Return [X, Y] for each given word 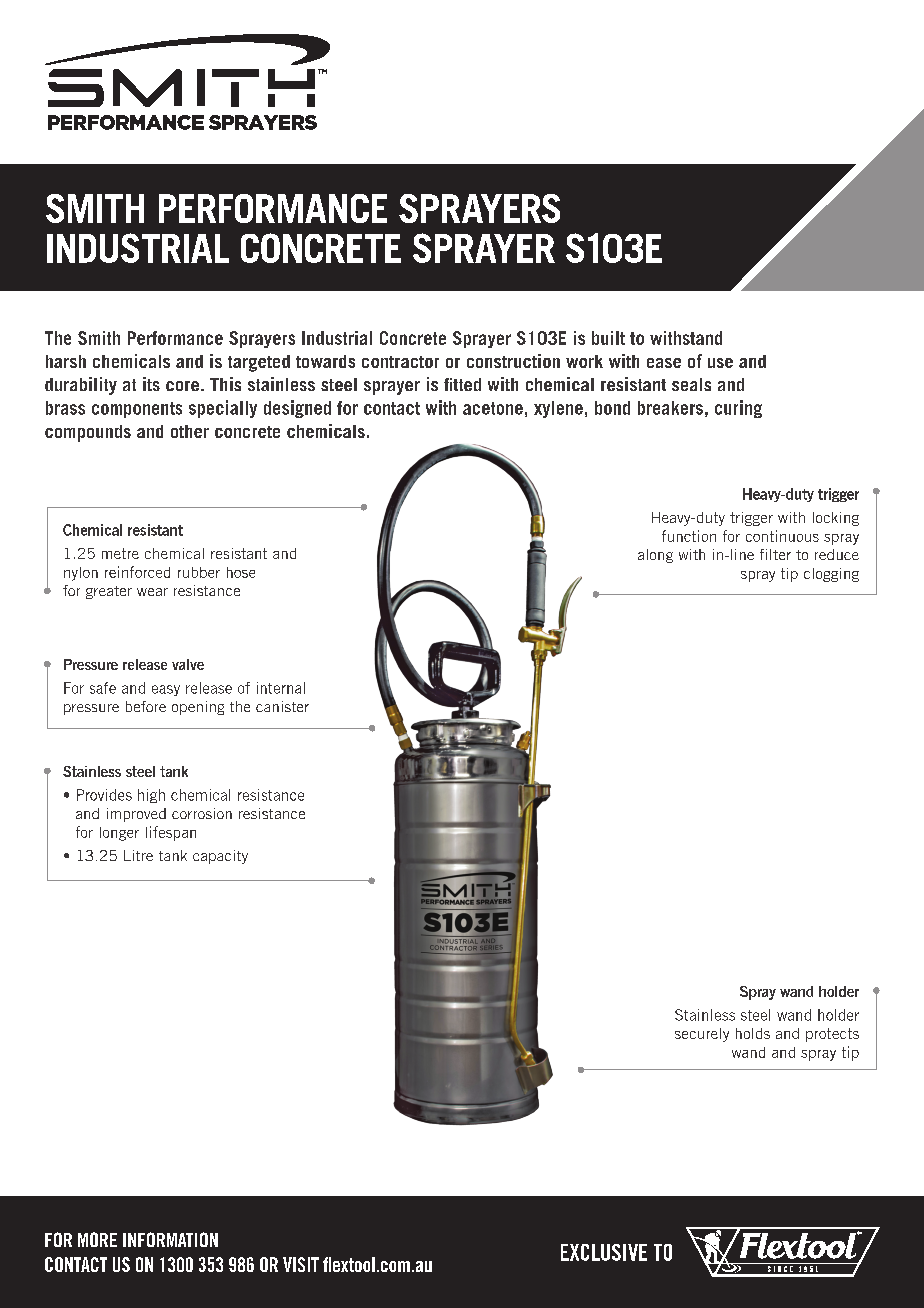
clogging [831, 575]
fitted [462, 384]
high [151, 796]
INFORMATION [170, 1239]
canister [282, 706]
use [720, 363]
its [151, 384]
